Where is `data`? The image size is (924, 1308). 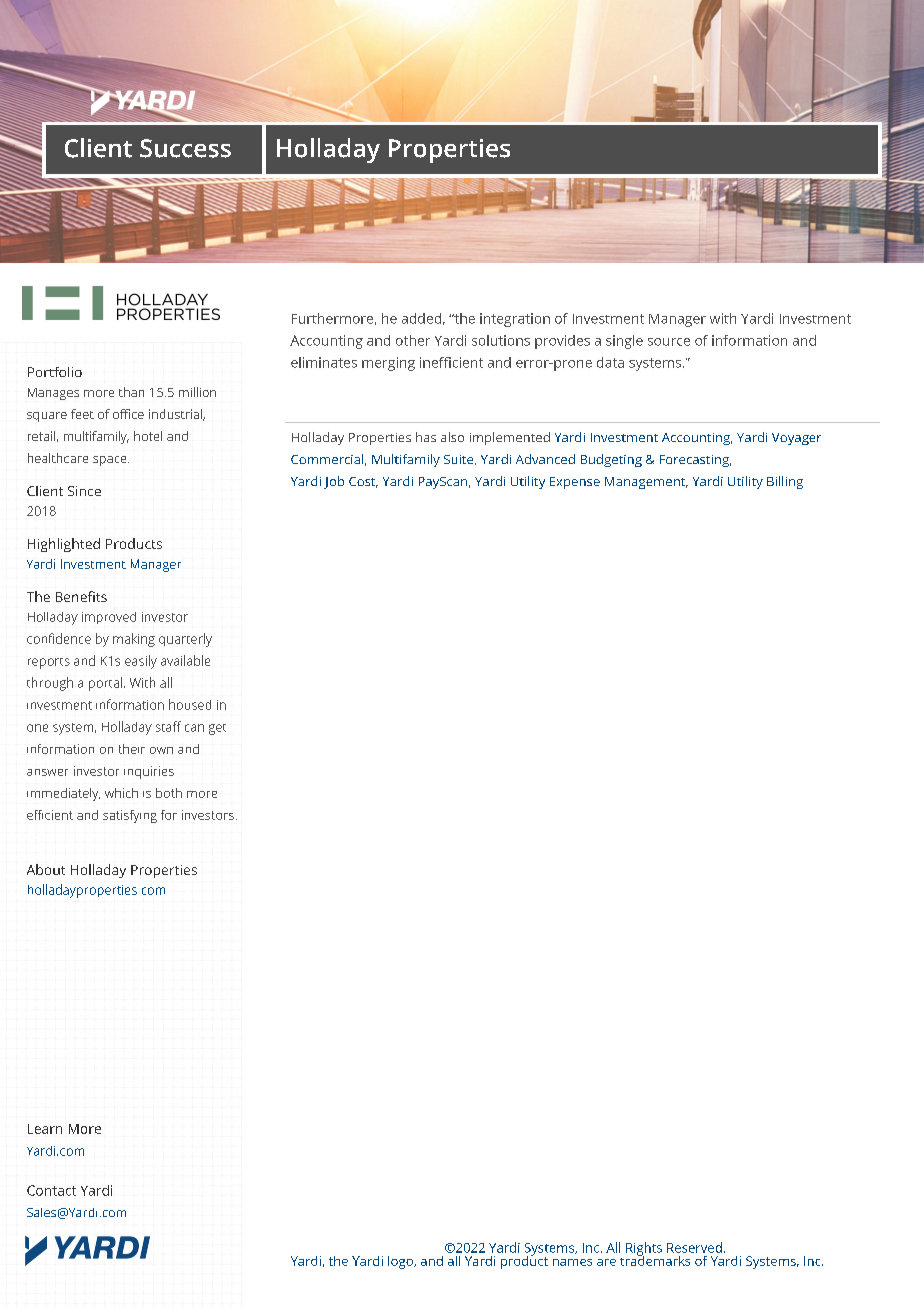 data is located at coordinates (610, 362).
